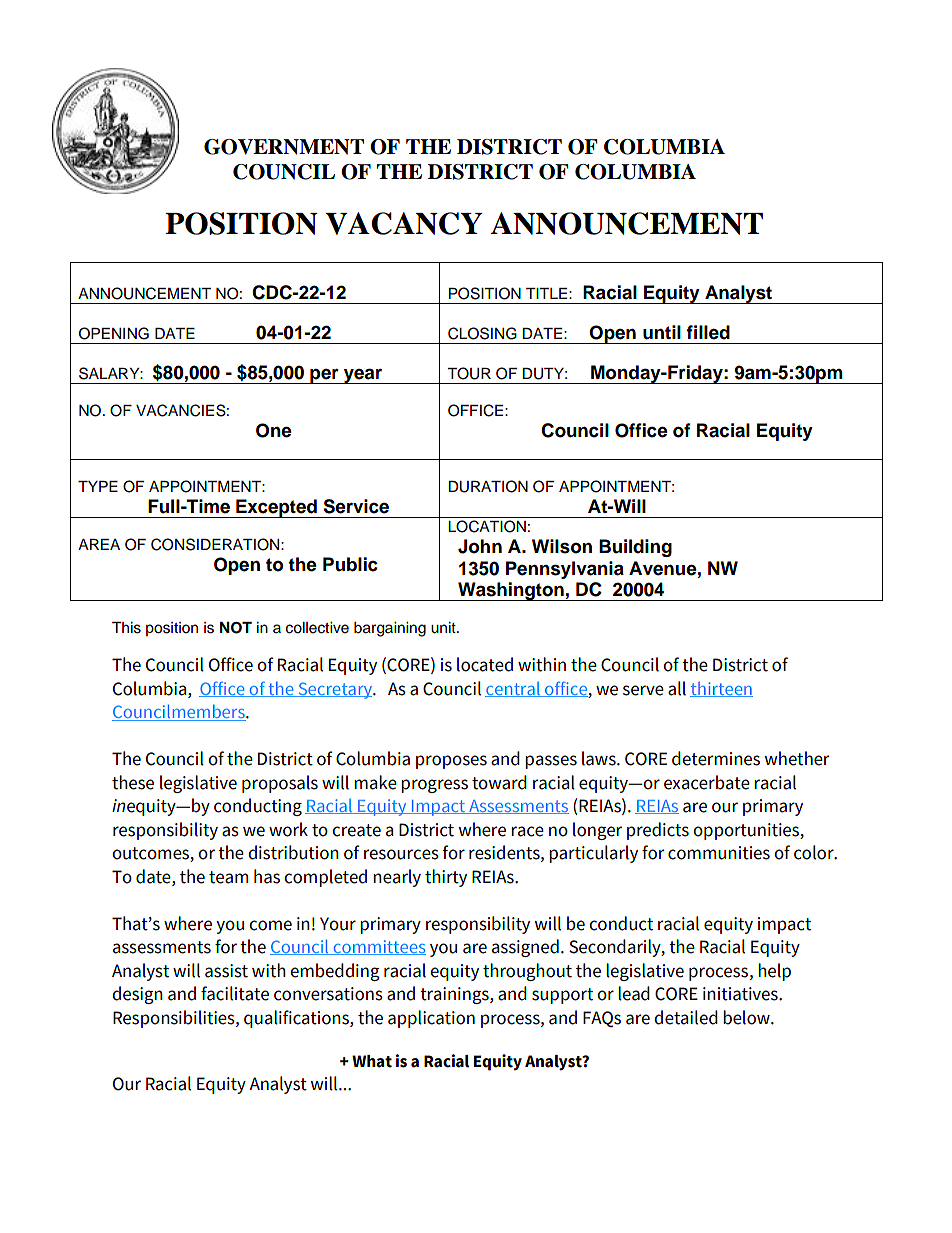 The width and height of the screenshot is (952, 1233). What do you see at coordinates (284, 147) in the screenshot?
I see `GOVERNMENT` at bounding box center [284, 147].
